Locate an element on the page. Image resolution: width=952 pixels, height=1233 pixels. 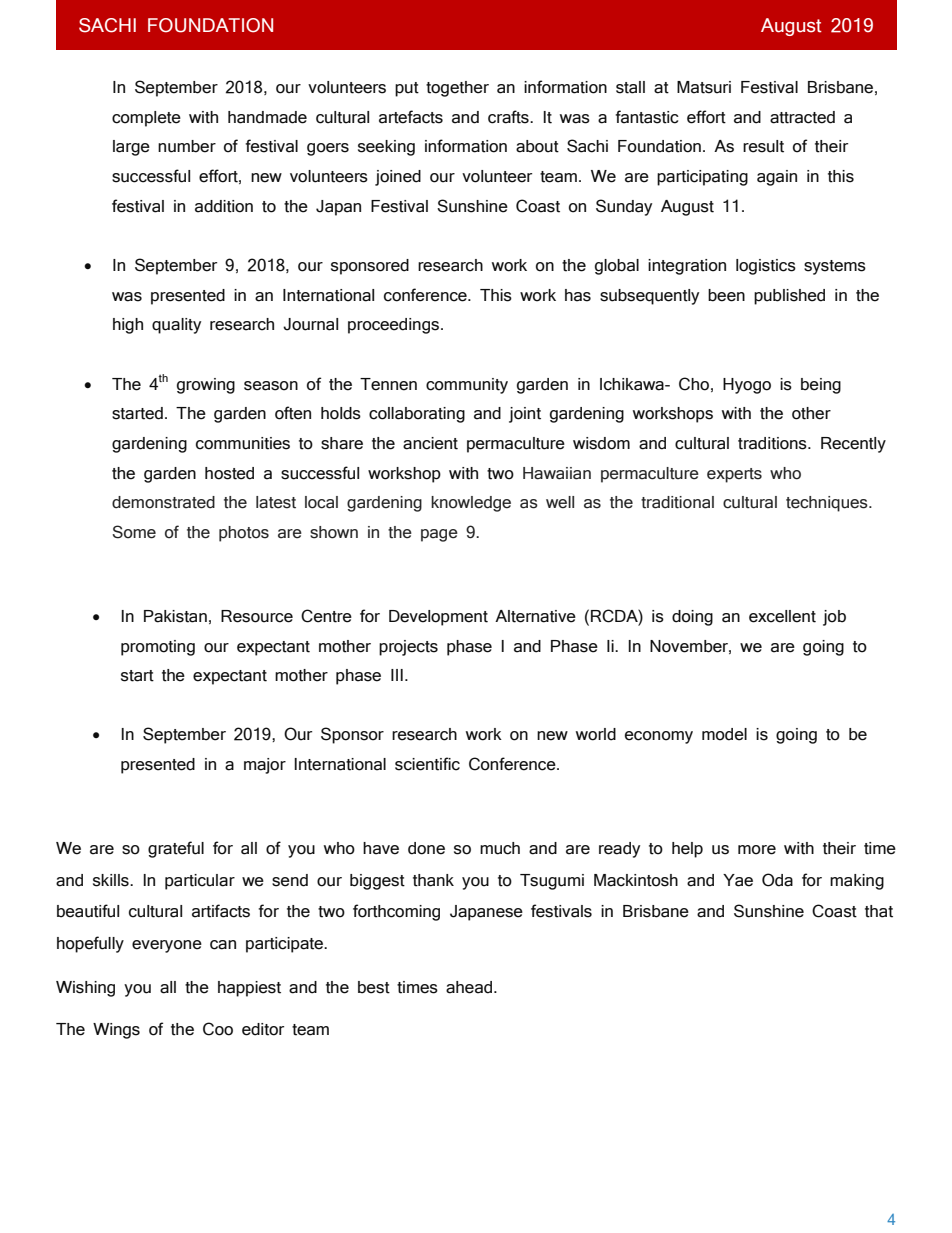
crafts is located at coordinates (509, 117).
